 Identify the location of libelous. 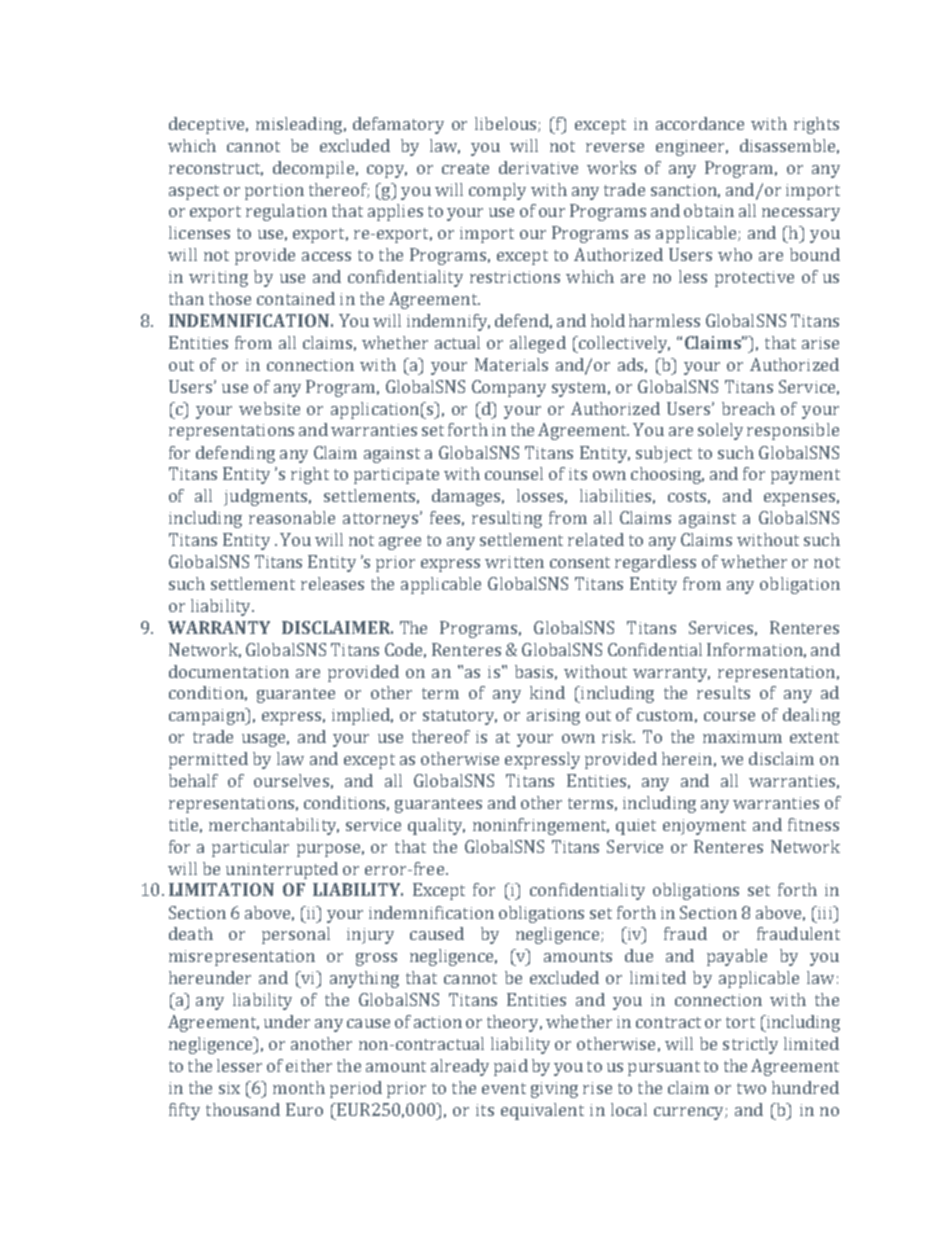
(507, 124).
